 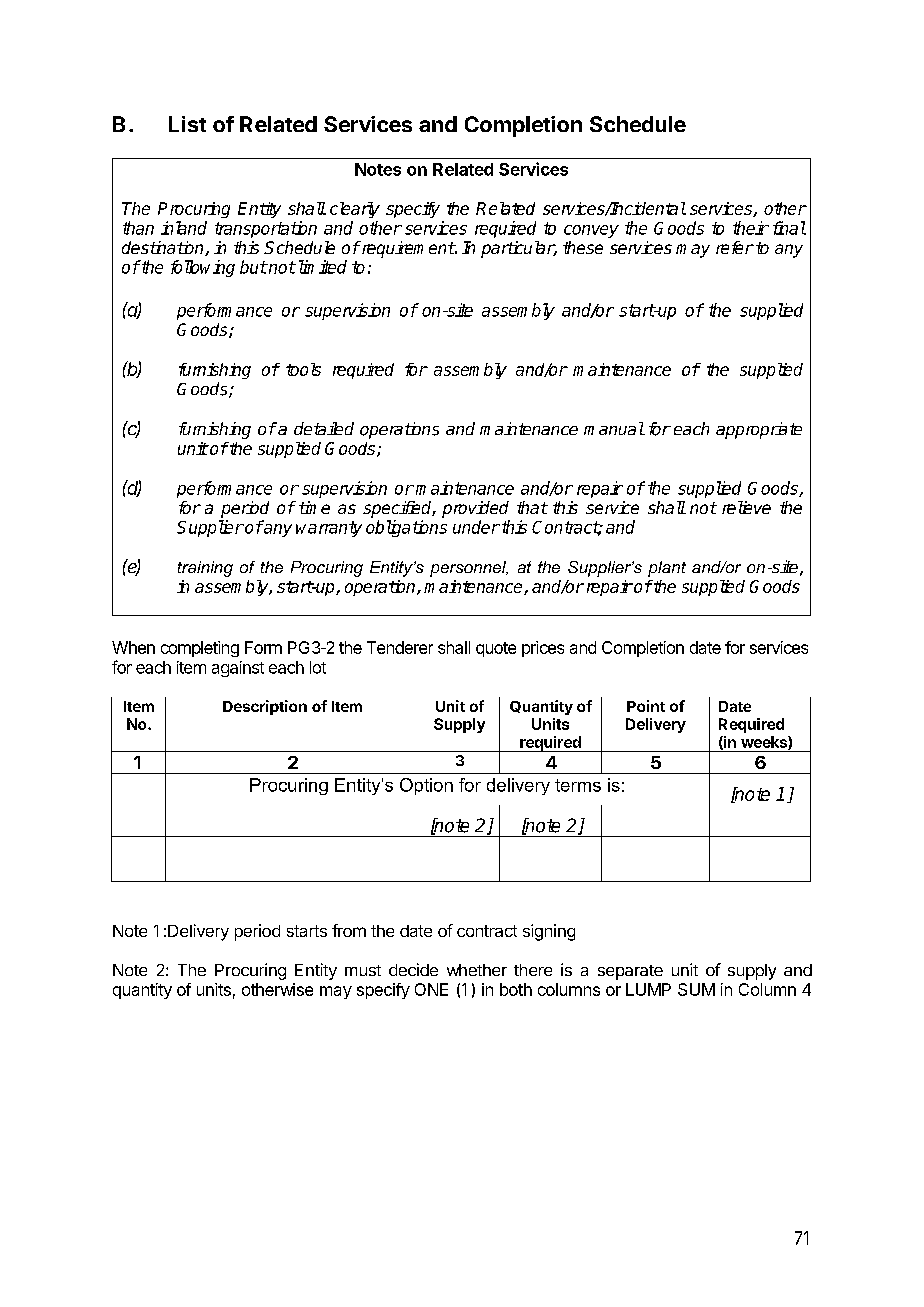 What do you see at coordinates (496, 649) in the screenshot?
I see `quote` at bounding box center [496, 649].
